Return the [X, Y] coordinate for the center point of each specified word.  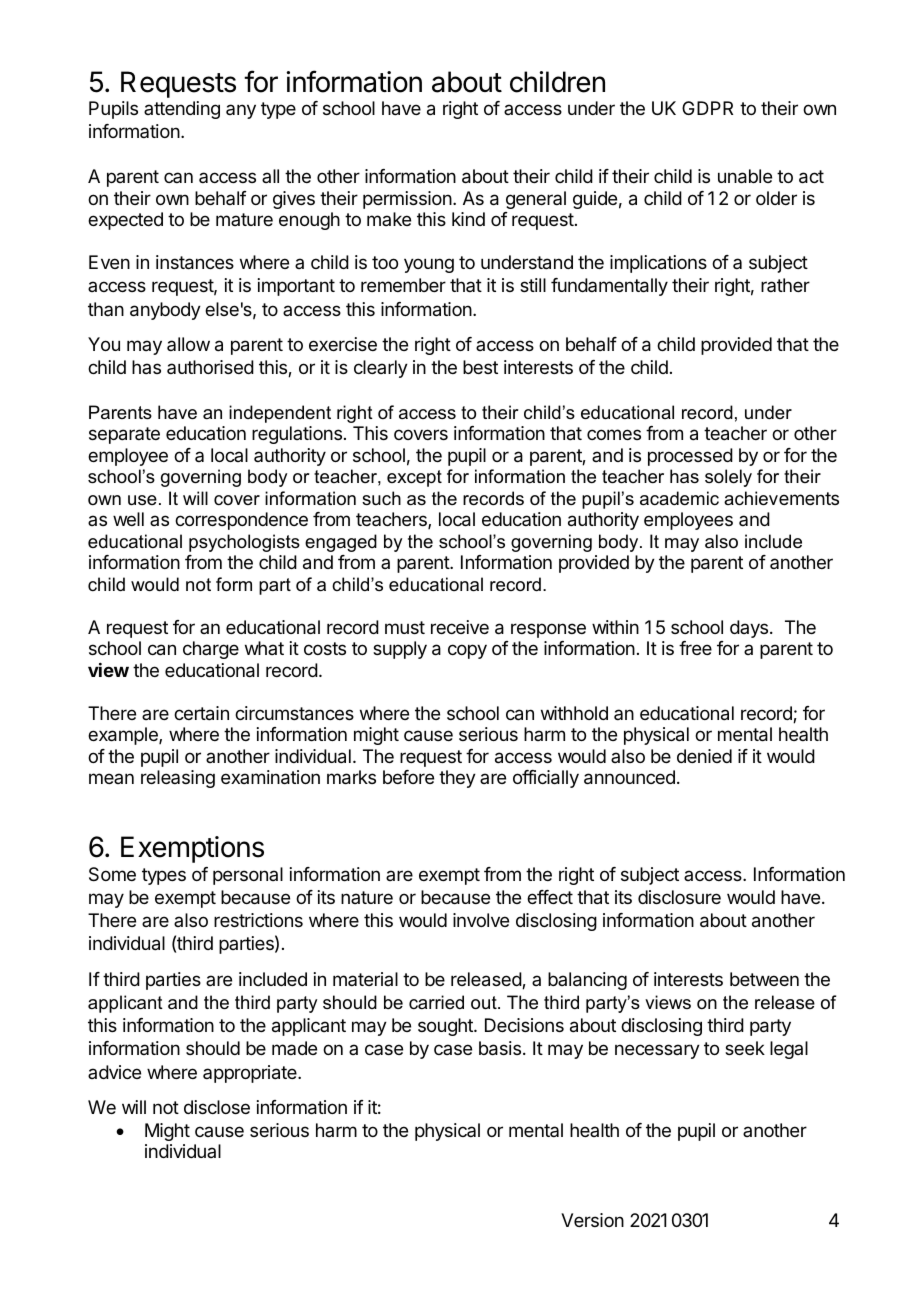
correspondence [241, 521]
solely [728, 478]
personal [248, 876]
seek [745, 1048]
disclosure [679, 897]
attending [182, 110]
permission [407, 200]
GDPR [707, 108]
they [457, 779]
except [414, 478]
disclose [217, 1107]
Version [592, 1220]
